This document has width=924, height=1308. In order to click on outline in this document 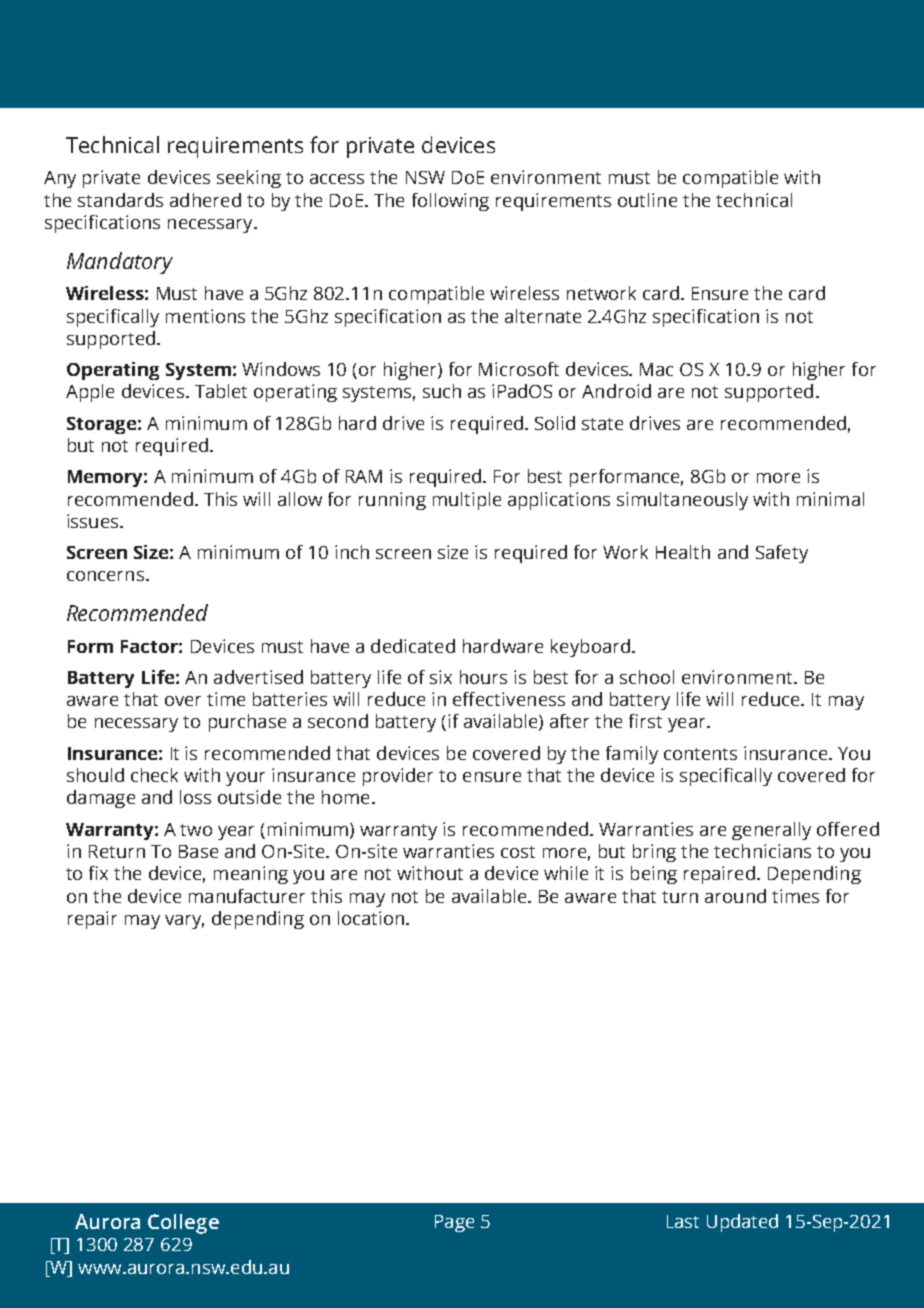, I will do `click(647, 200)`.
